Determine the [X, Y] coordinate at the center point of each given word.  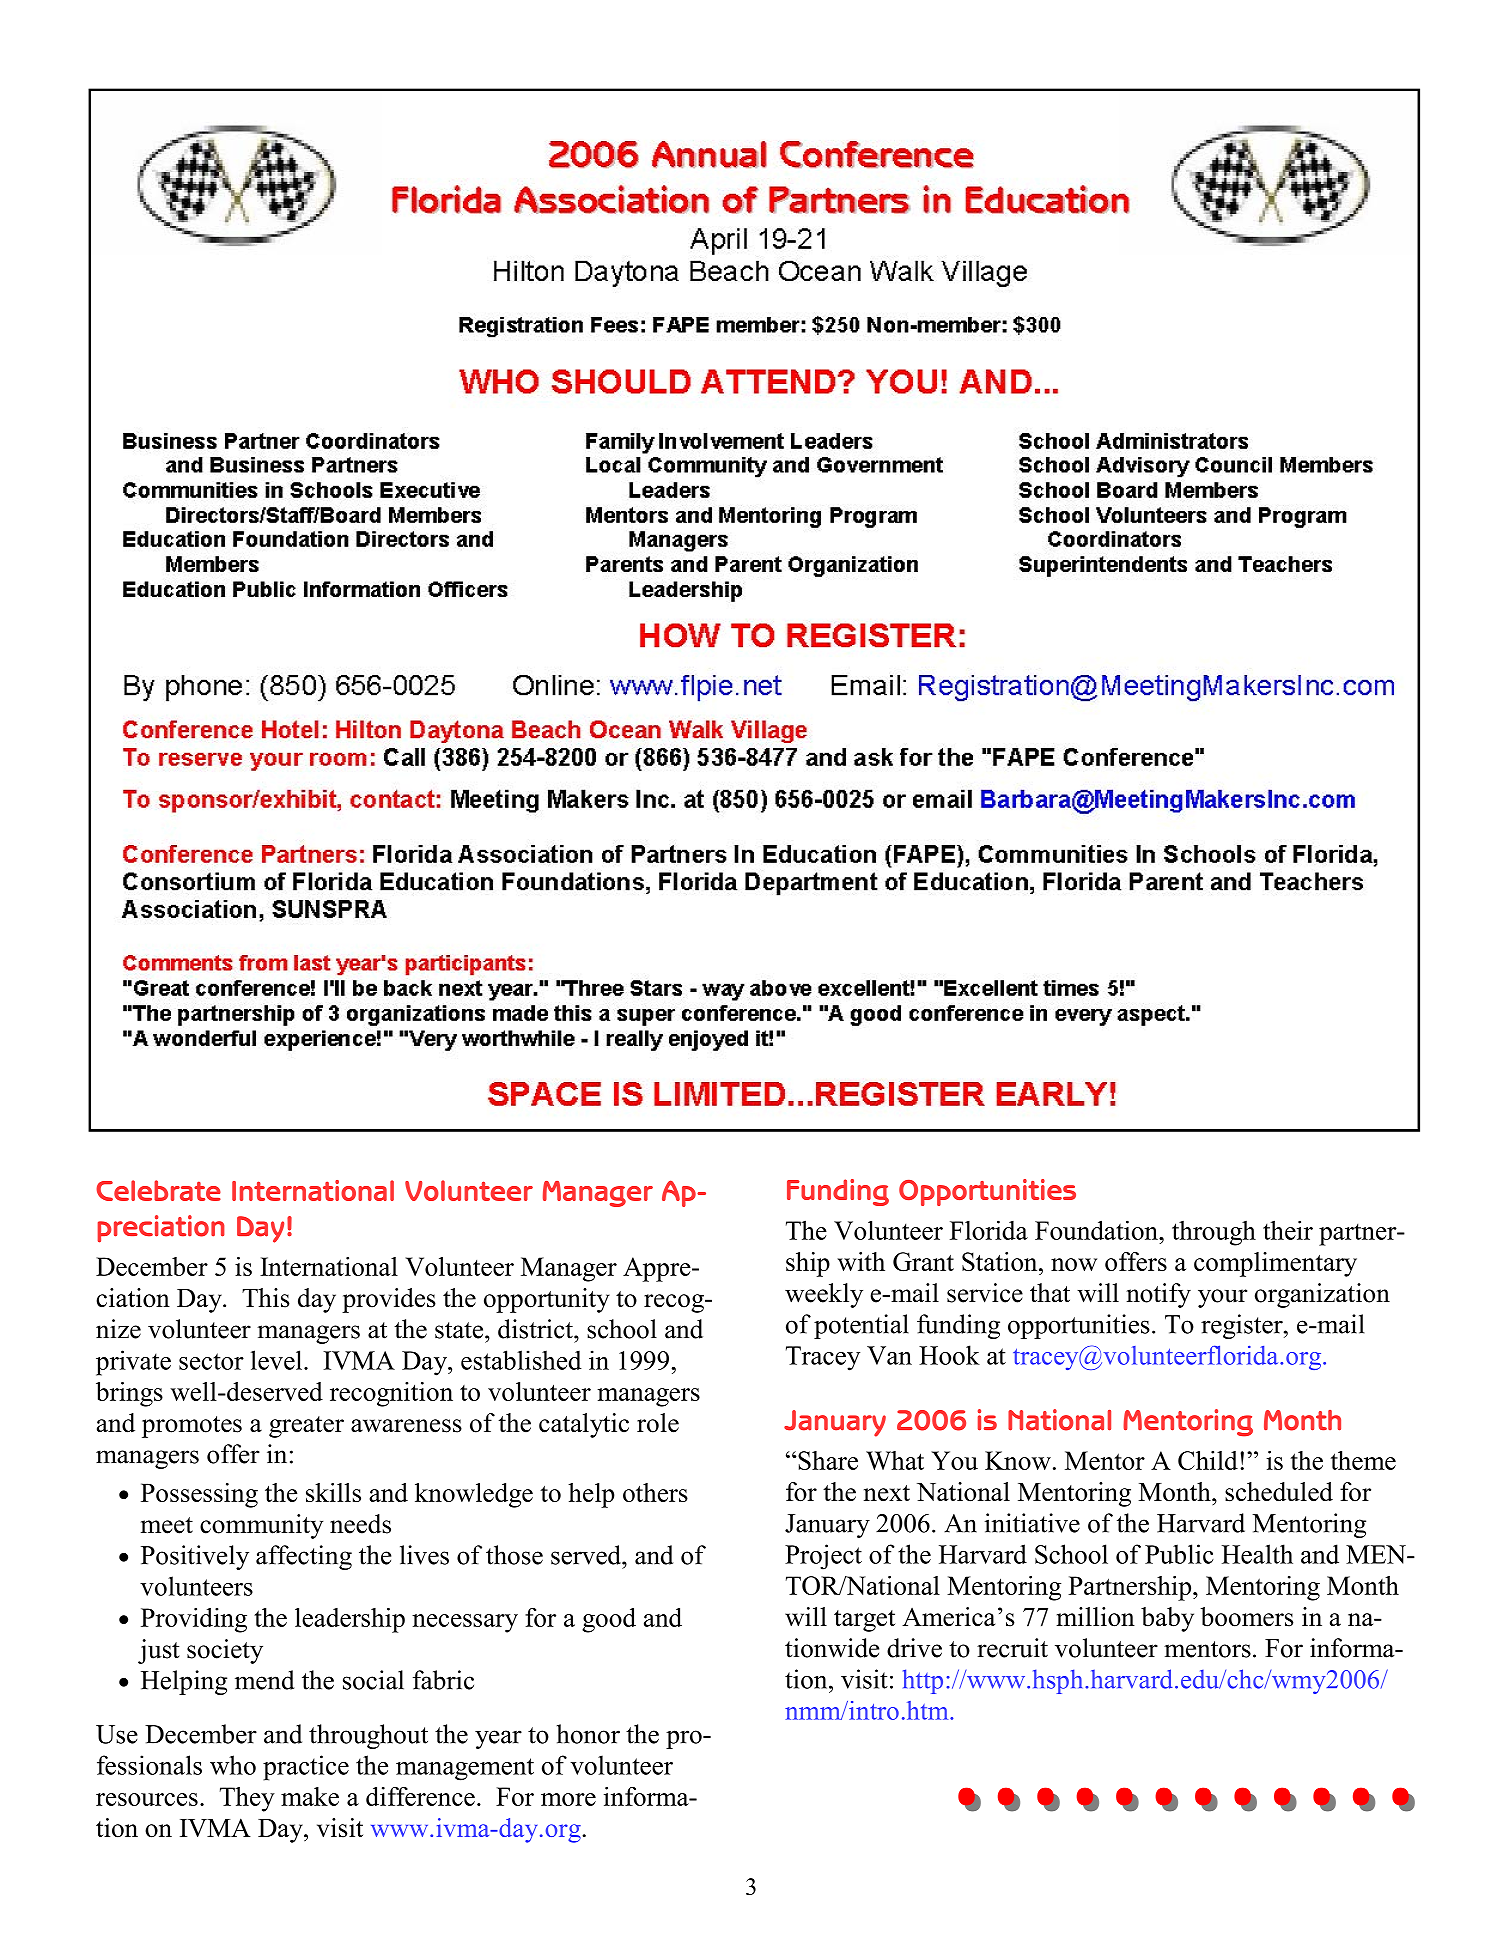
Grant [923, 1261]
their [1288, 1230]
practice [306, 1768]
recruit [1012, 1648]
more [568, 1799]
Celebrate [158, 1190]
